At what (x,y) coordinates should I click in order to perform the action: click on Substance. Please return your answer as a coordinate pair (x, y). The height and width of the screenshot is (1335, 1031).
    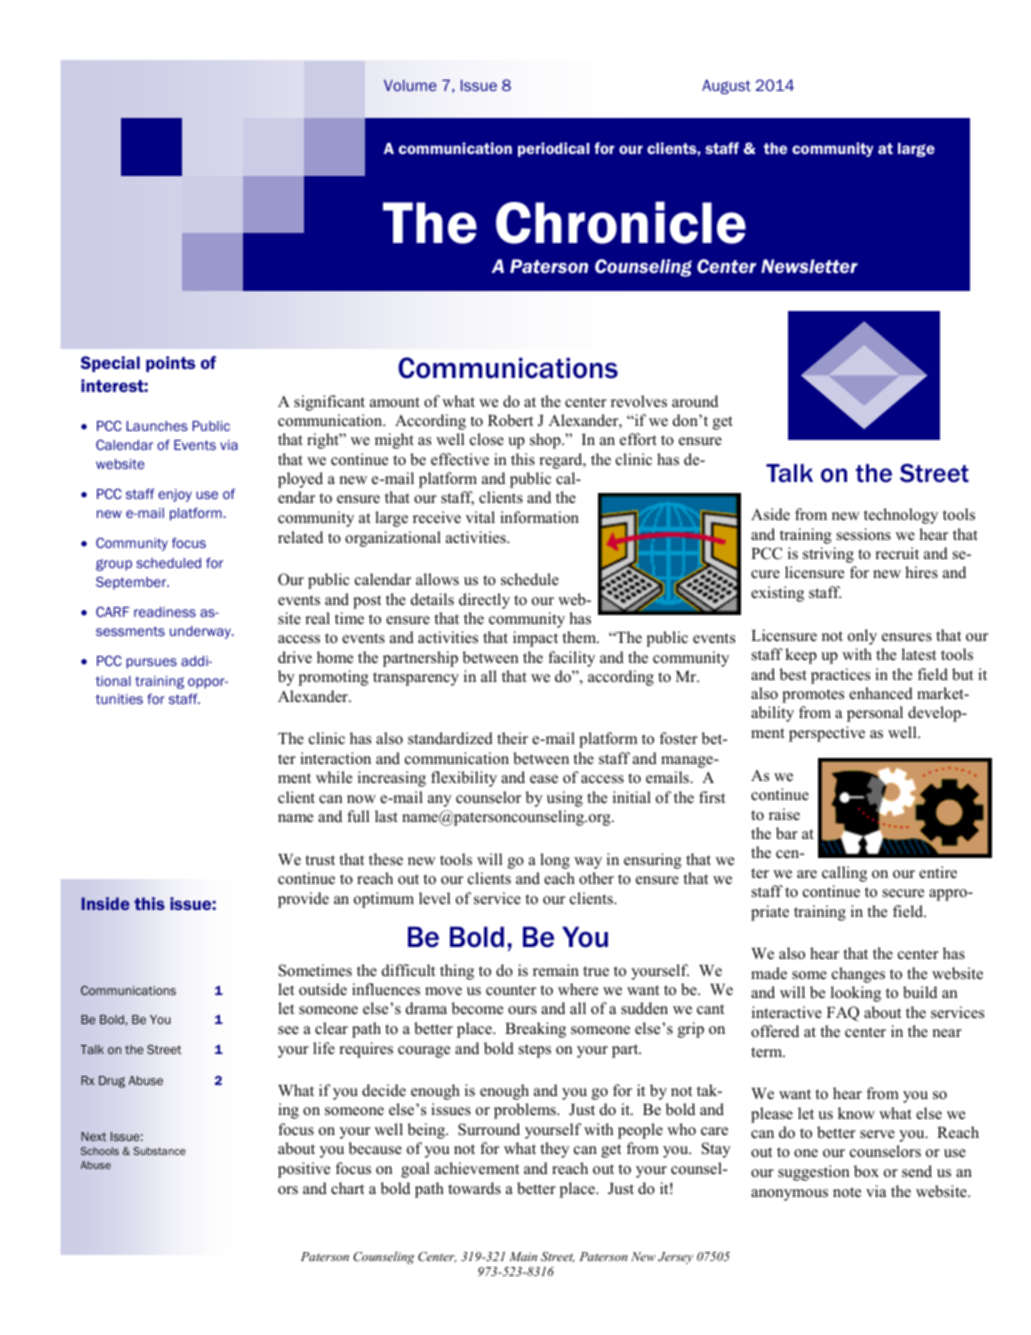
    Looking at the image, I should click on (159, 1151).
